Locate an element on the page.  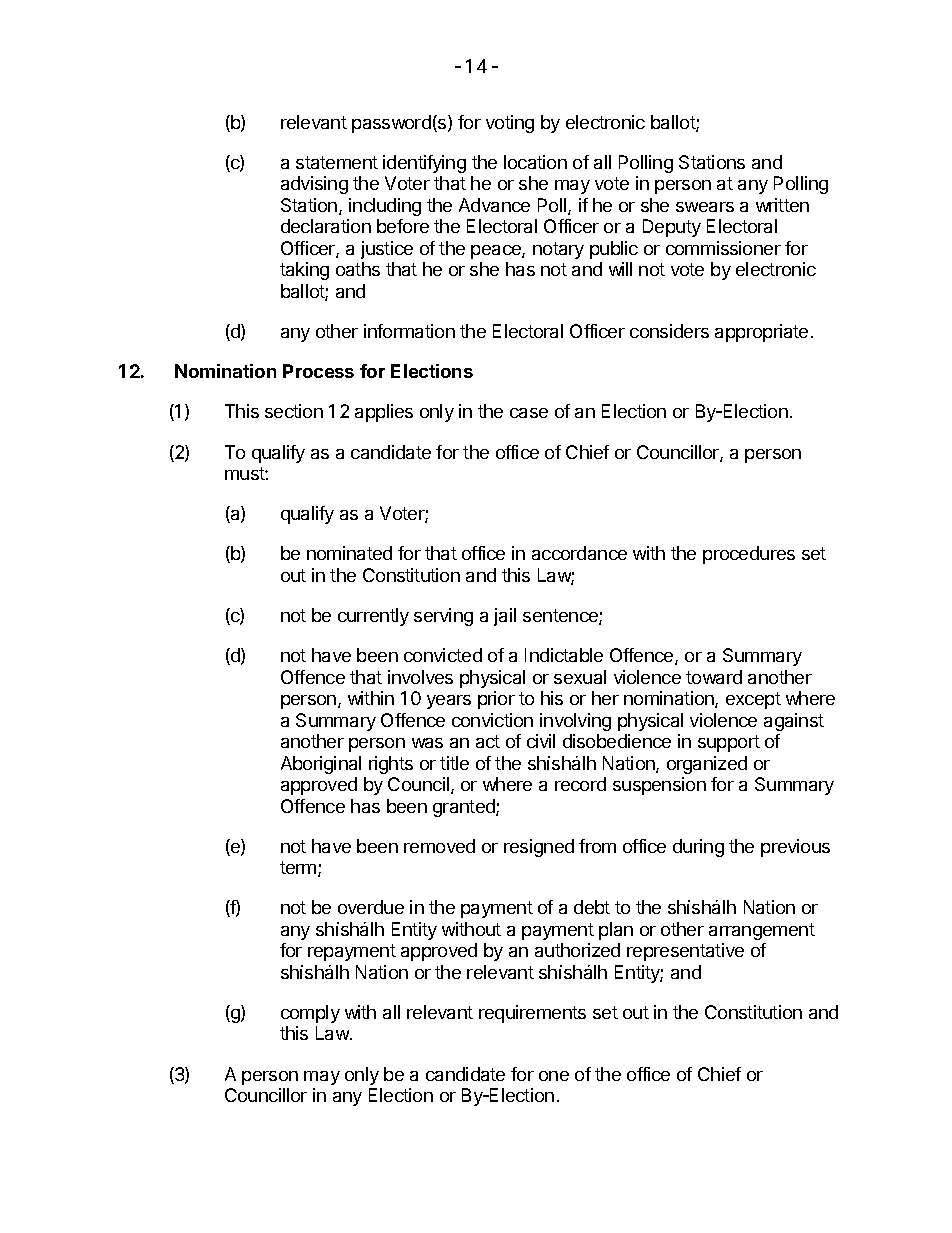
accordance is located at coordinates (579, 553).
